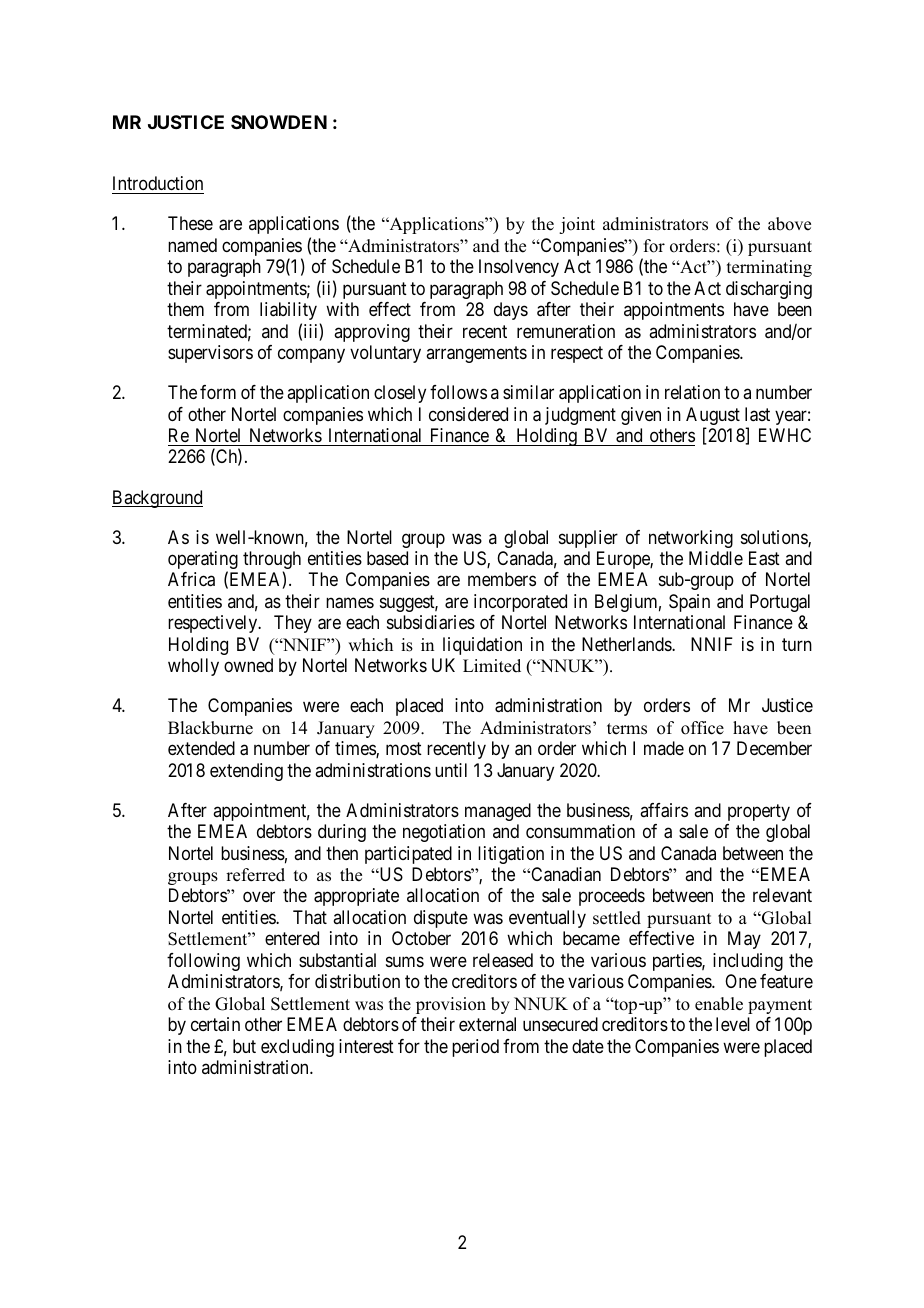 The width and height of the page is (924, 1308). I want to click on supervisors, so click(210, 354).
